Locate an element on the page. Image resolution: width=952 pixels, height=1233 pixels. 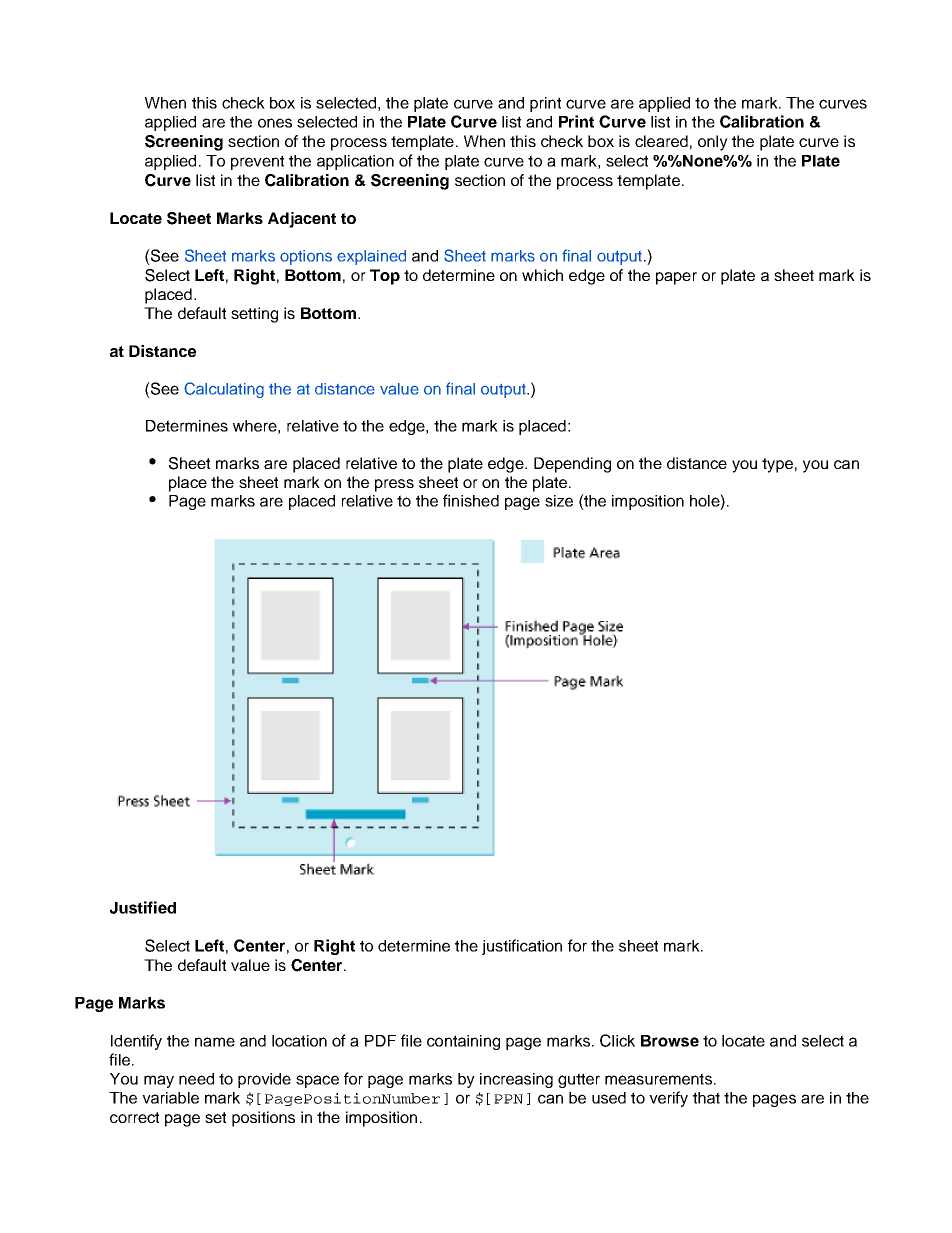
that is located at coordinates (706, 1098).
